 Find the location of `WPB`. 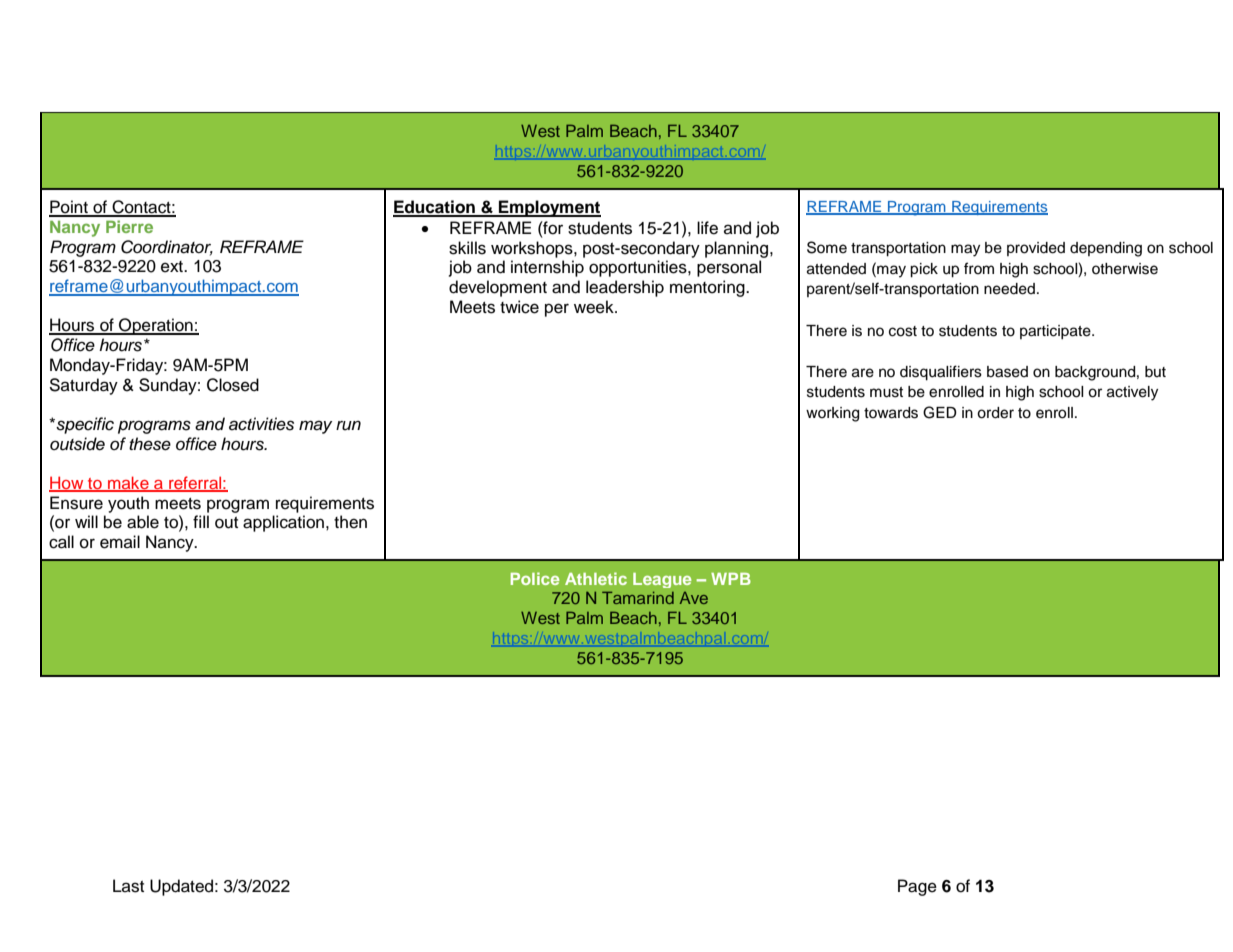

WPB is located at coordinates (731, 579).
